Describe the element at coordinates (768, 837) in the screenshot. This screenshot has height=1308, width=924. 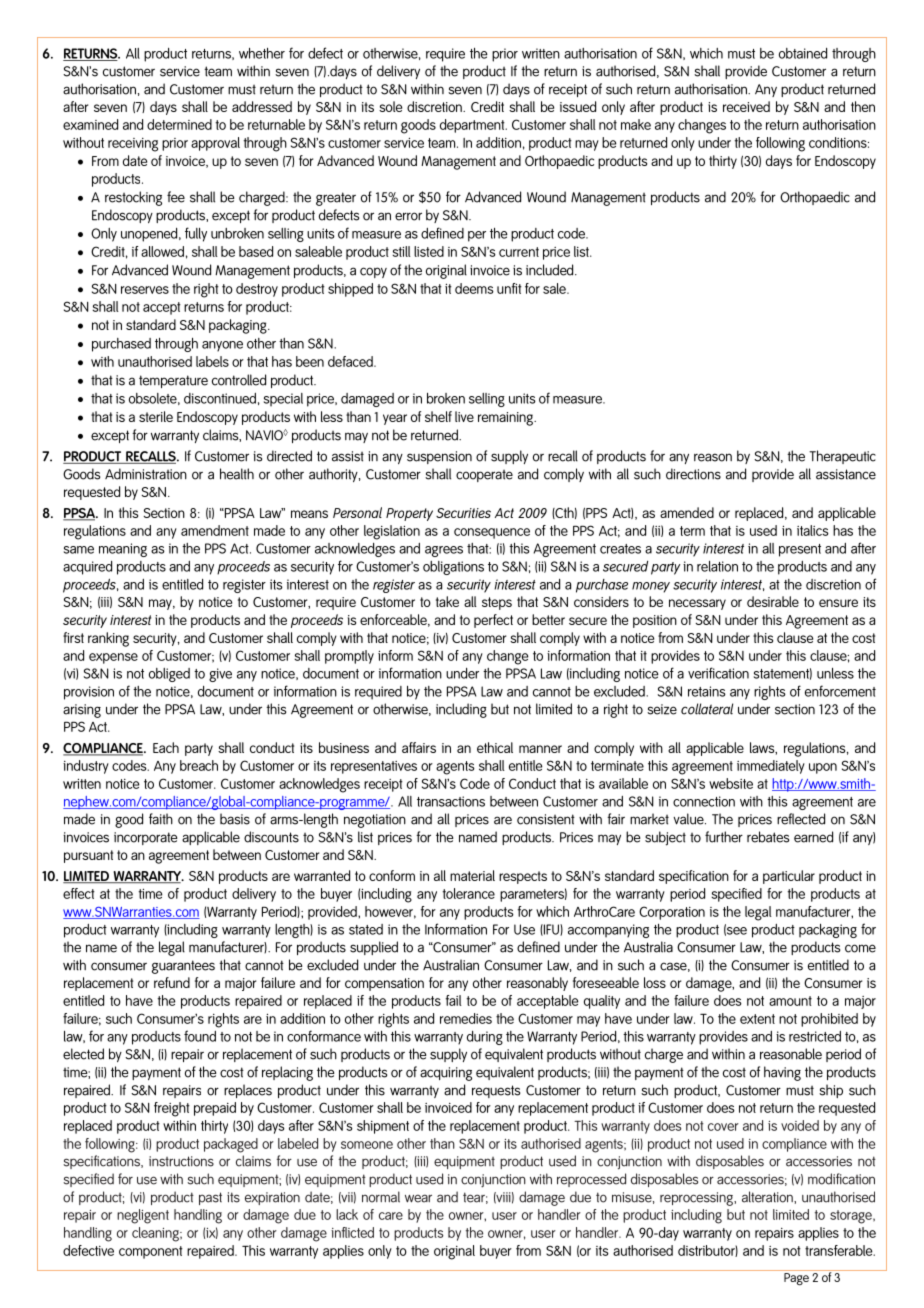
I see `rebates` at that location.
